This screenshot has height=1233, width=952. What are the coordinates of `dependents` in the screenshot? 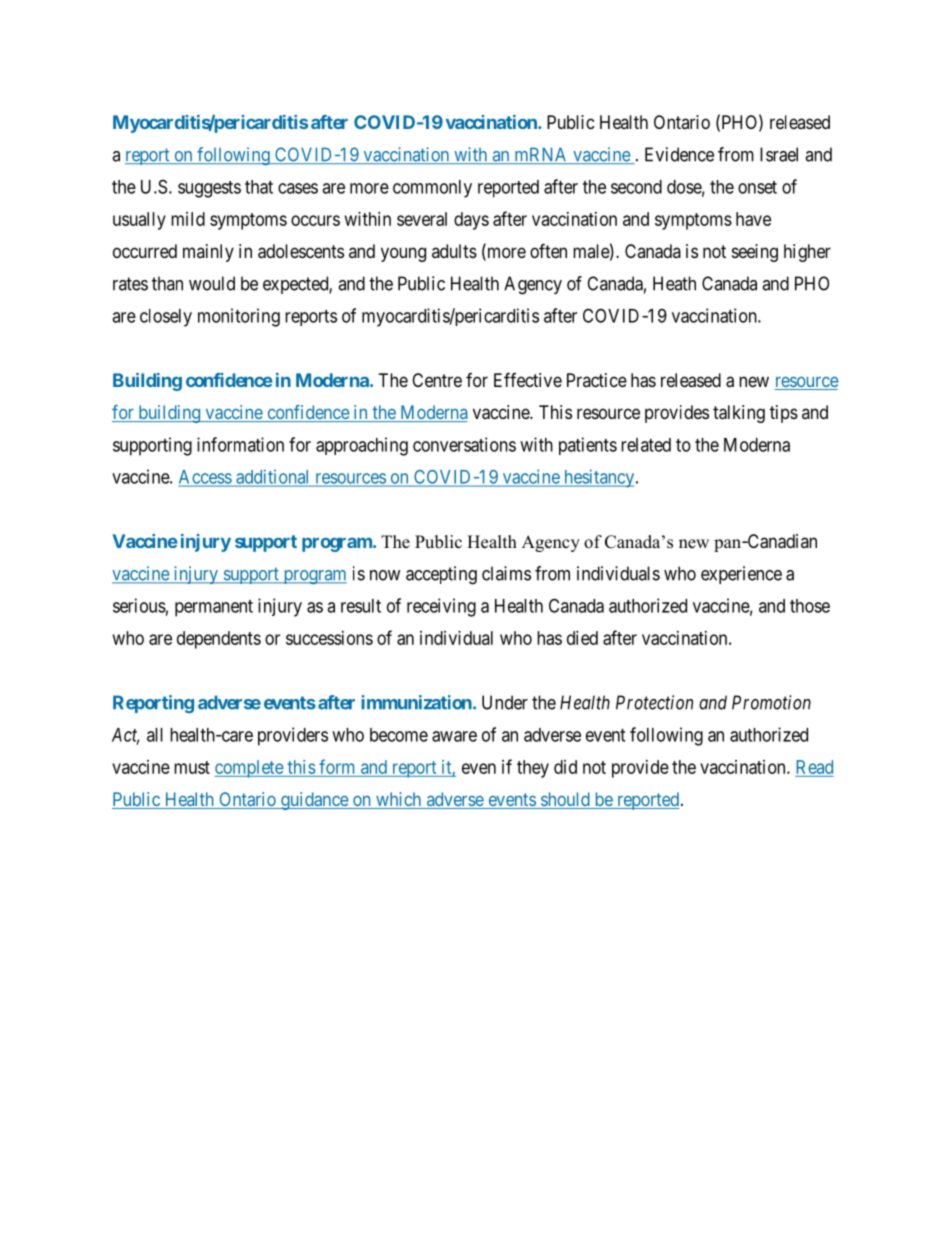 It's located at (219, 640).
